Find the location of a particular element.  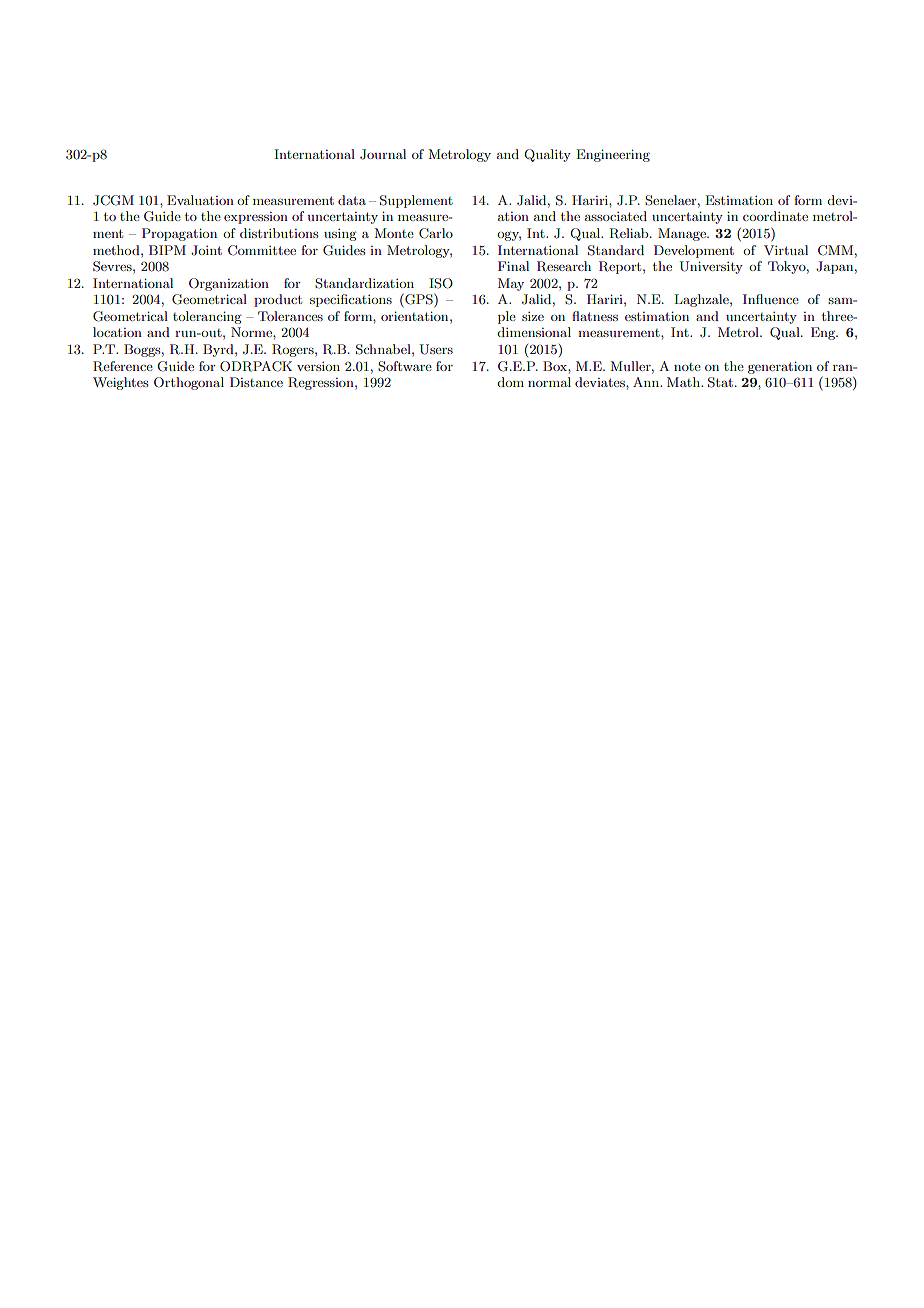

Joint is located at coordinates (206, 250).
